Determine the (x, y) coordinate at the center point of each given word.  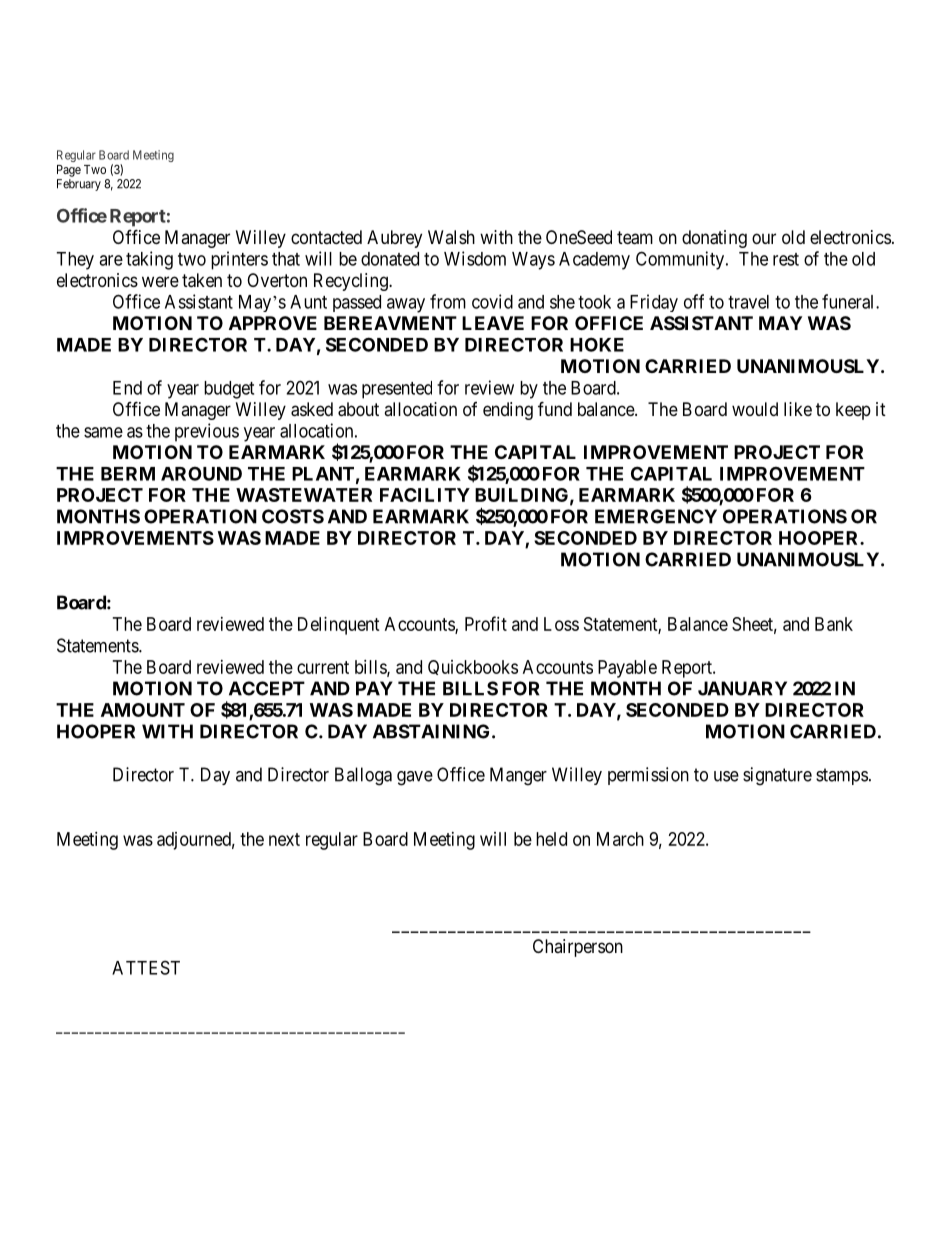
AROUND (201, 473)
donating (714, 239)
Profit (486, 623)
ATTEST (146, 967)
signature (777, 776)
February (79, 185)
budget (229, 390)
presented (397, 390)
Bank (834, 624)
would (755, 409)
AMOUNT (143, 710)
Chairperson (578, 948)
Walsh (451, 237)
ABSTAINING (431, 731)
